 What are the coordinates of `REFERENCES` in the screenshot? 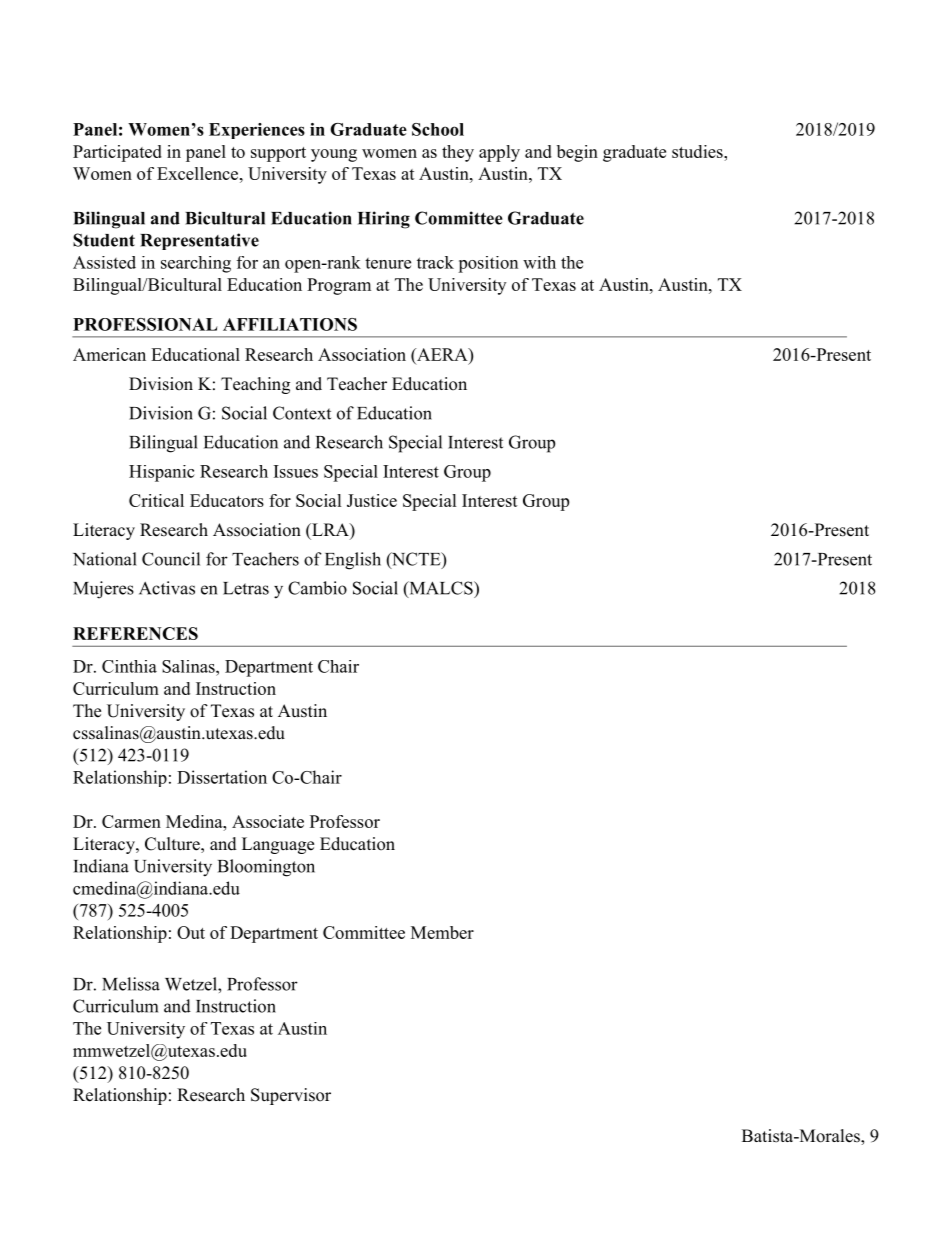 It's located at (135, 633).
